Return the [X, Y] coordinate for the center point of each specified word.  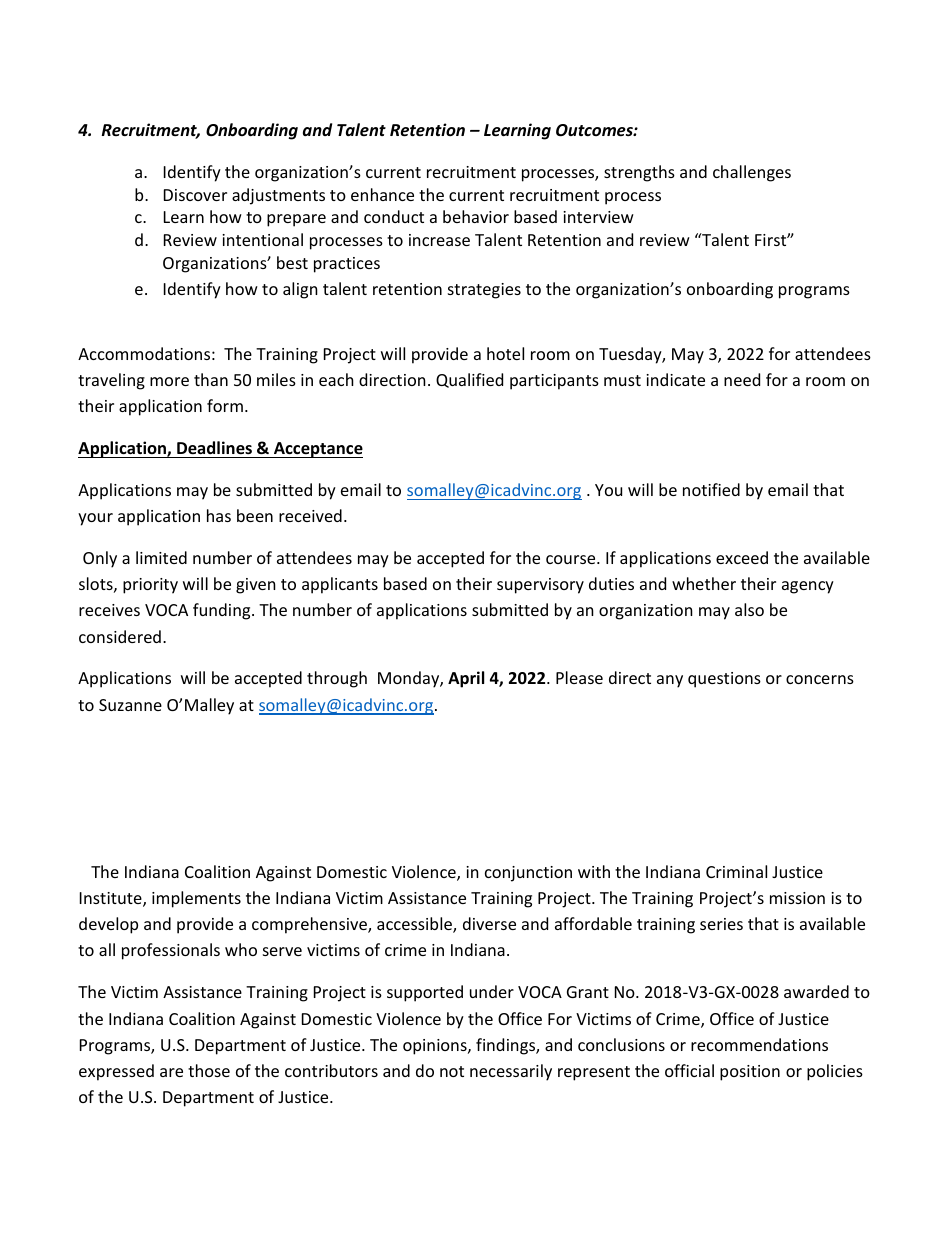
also [749, 609]
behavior [476, 216]
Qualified [469, 380]
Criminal [736, 871]
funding [223, 611]
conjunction [528, 874]
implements [196, 899]
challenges [752, 173]
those [209, 1070]
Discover [195, 195]
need [742, 379]
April [466, 679]
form [225, 405]
